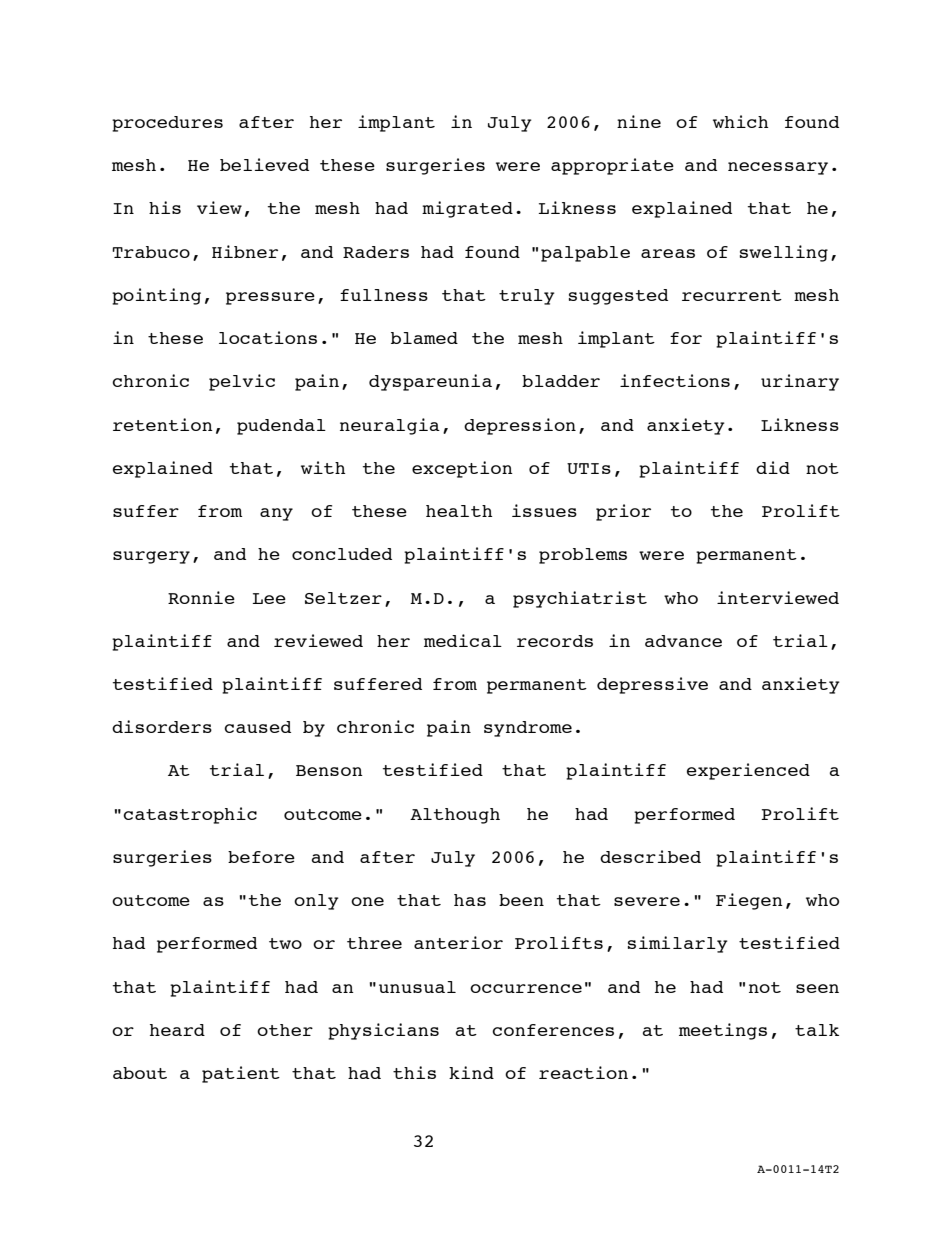 This screenshot has width=952, height=1233. Describe the element at coordinates (675, 380) in the screenshot. I see `infections` at that location.
